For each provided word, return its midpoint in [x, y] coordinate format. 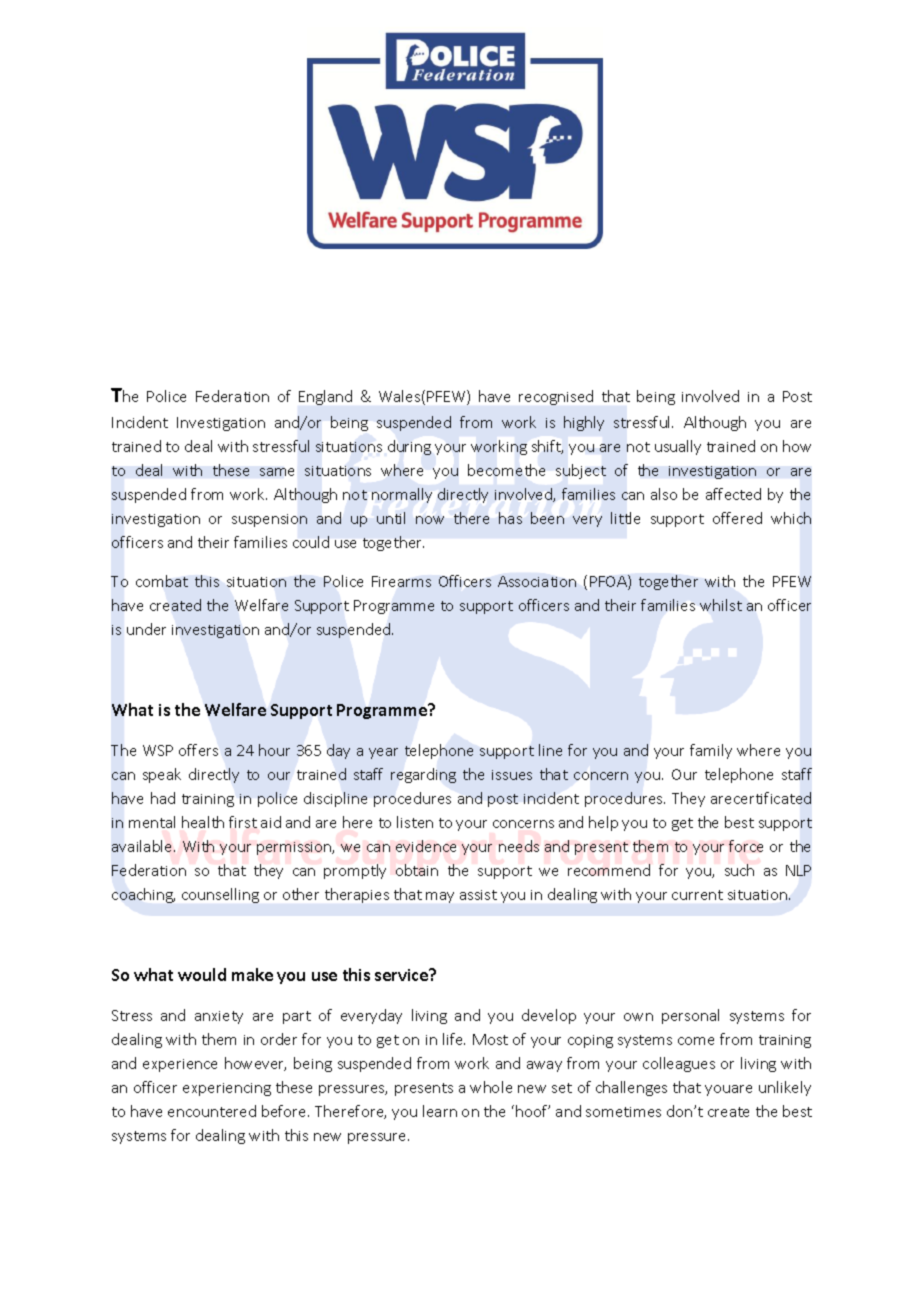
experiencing [227, 1089]
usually [678, 447]
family [711, 751]
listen [415, 822]
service [403, 974]
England [325, 397]
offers [198, 750]
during [409, 447]
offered [737, 518]
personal [690, 1016]
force [746, 846]
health [203, 822]
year [383, 753]
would [202, 974]
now [430, 520]
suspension [269, 520]
